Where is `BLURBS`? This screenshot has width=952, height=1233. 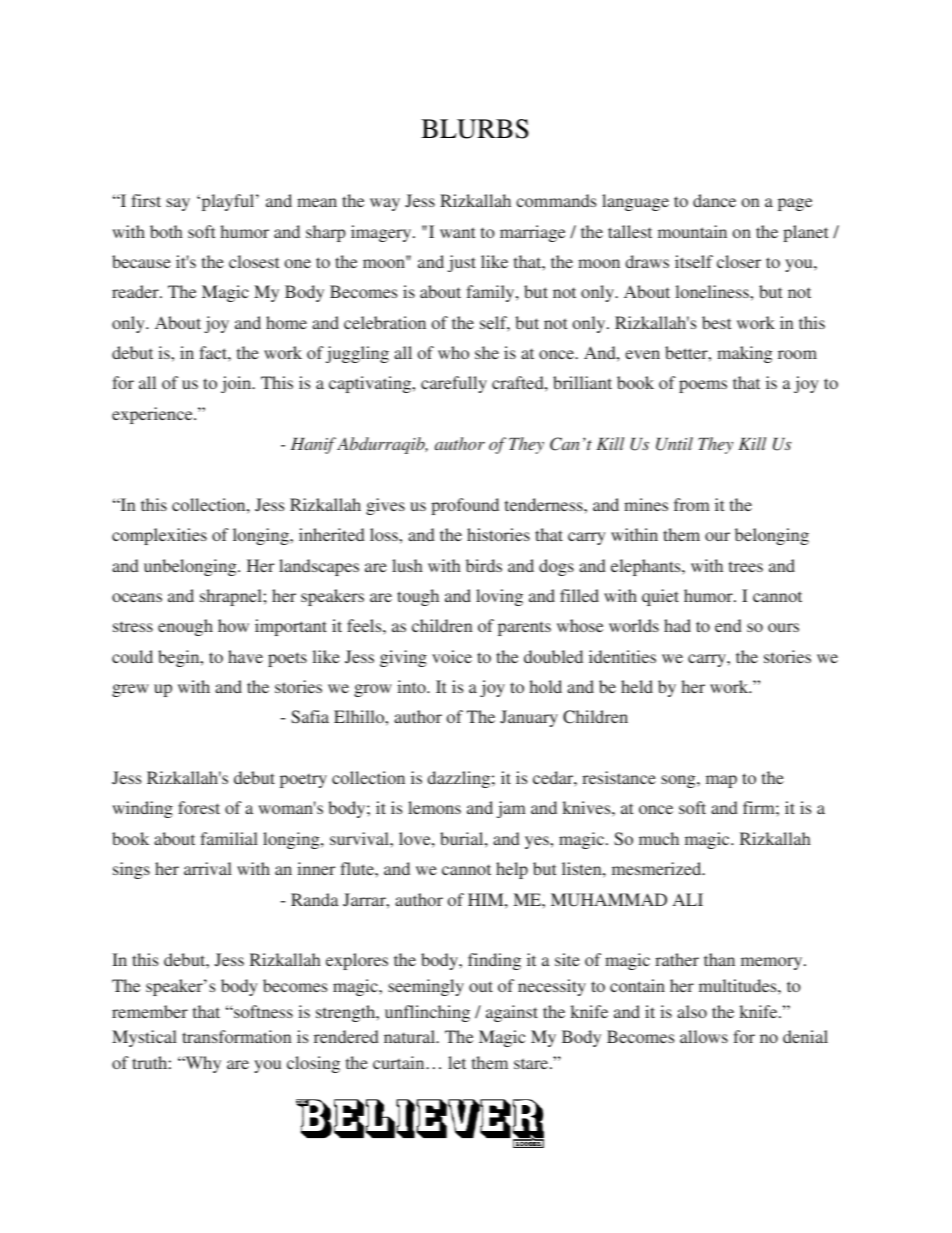 BLURBS is located at coordinates (475, 129).
